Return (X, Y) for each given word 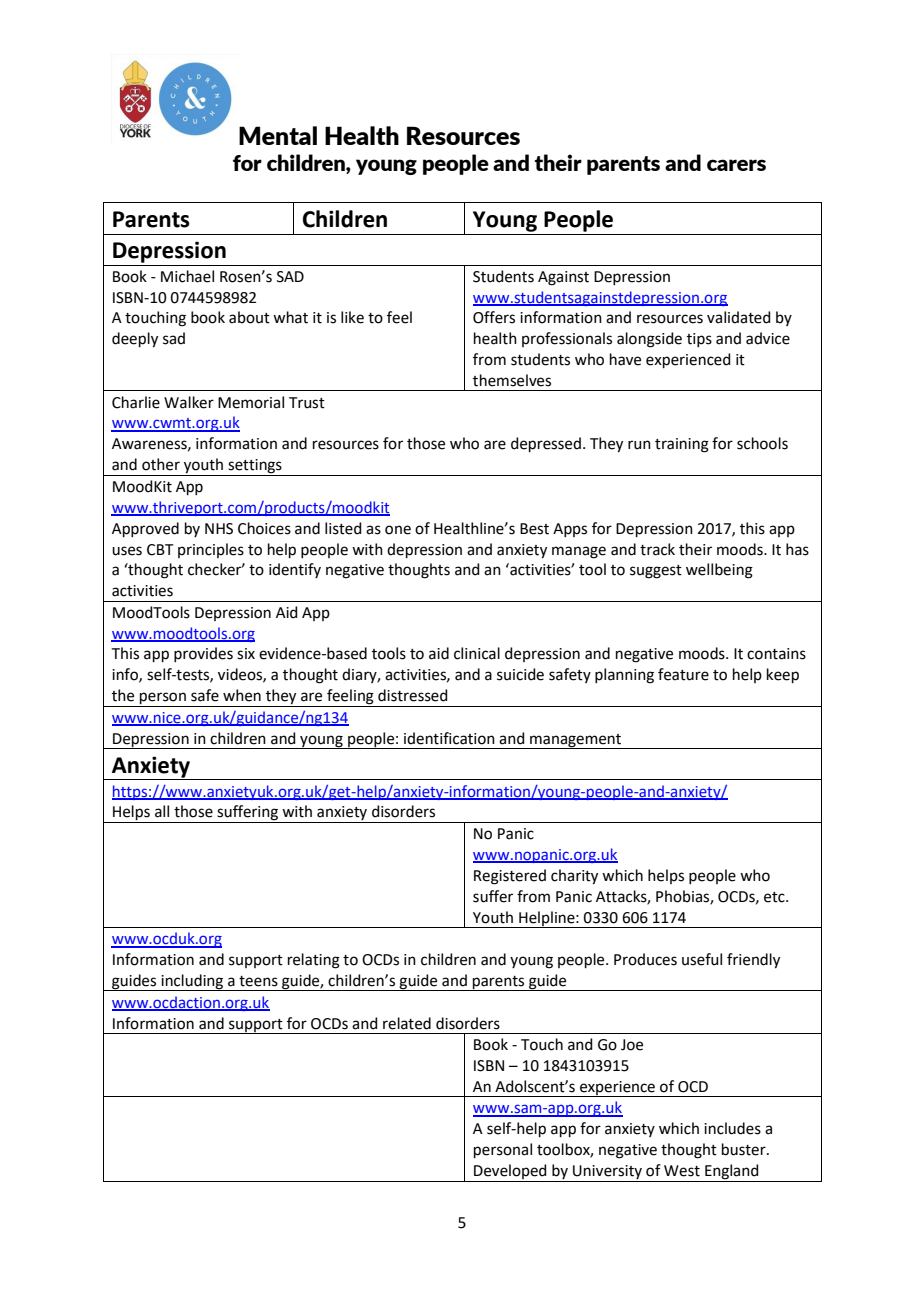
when (242, 695)
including (192, 982)
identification (449, 738)
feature (683, 674)
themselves (512, 380)
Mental (278, 135)
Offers (494, 317)
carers (736, 165)
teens (258, 981)
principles (211, 550)
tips (699, 340)
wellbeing (719, 571)
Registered (510, 877)
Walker (189, 402)
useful (702, 959)
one (398, 530)
